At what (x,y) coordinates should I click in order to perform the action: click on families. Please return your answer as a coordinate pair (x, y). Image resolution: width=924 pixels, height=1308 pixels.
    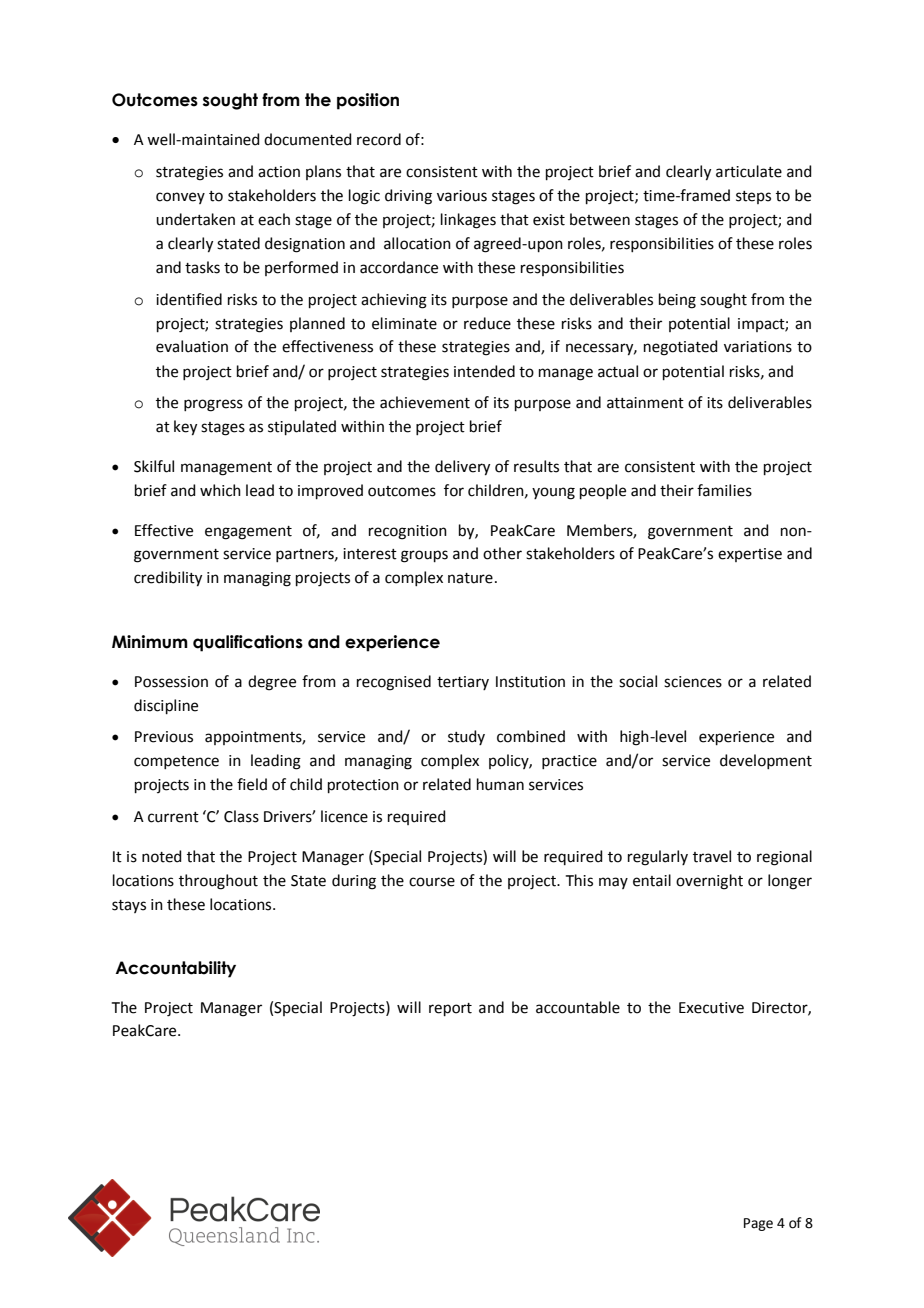
    Looking at the image, I should click on (724, 490).
